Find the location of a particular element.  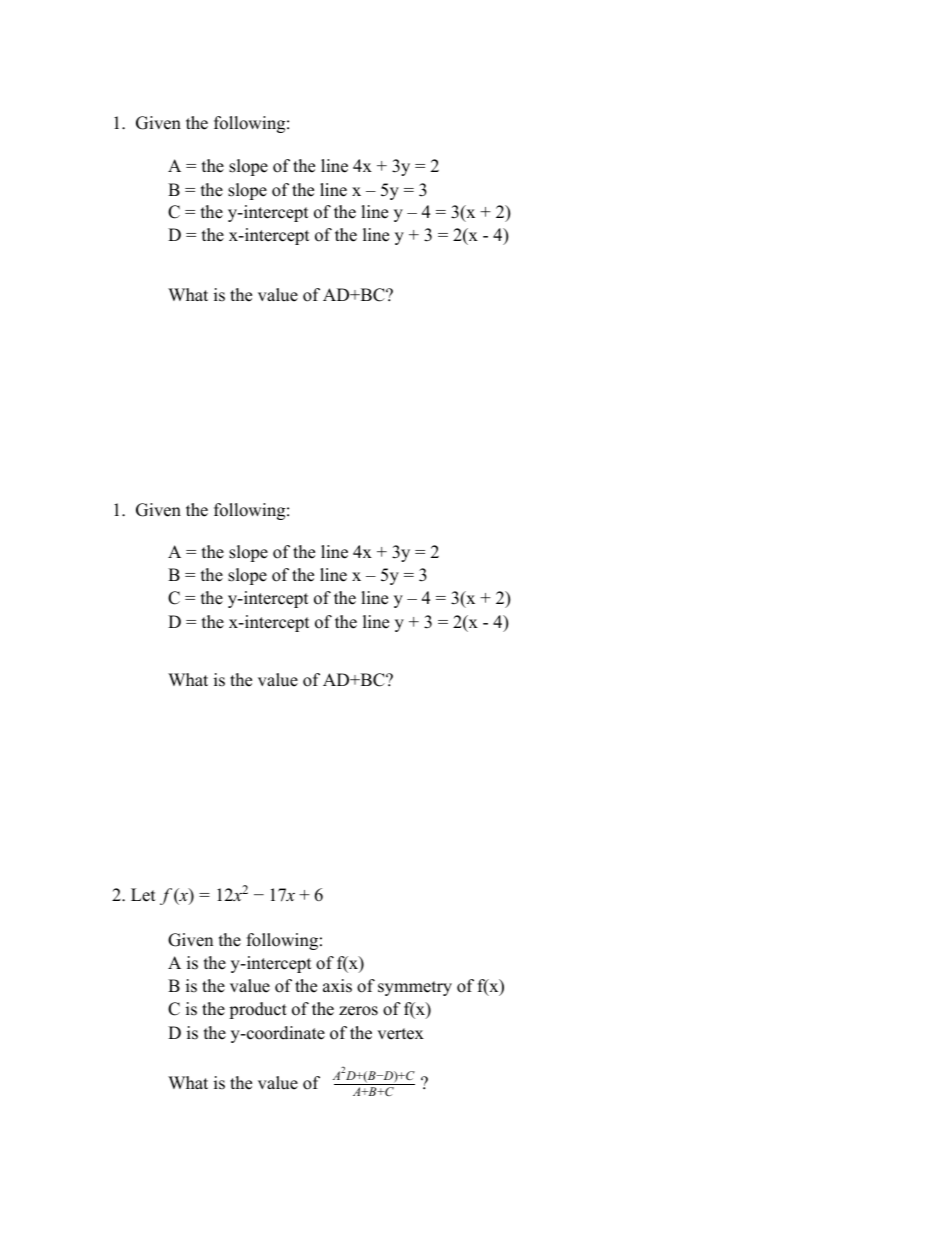

symmetry is located at coordinates (415, 988).
